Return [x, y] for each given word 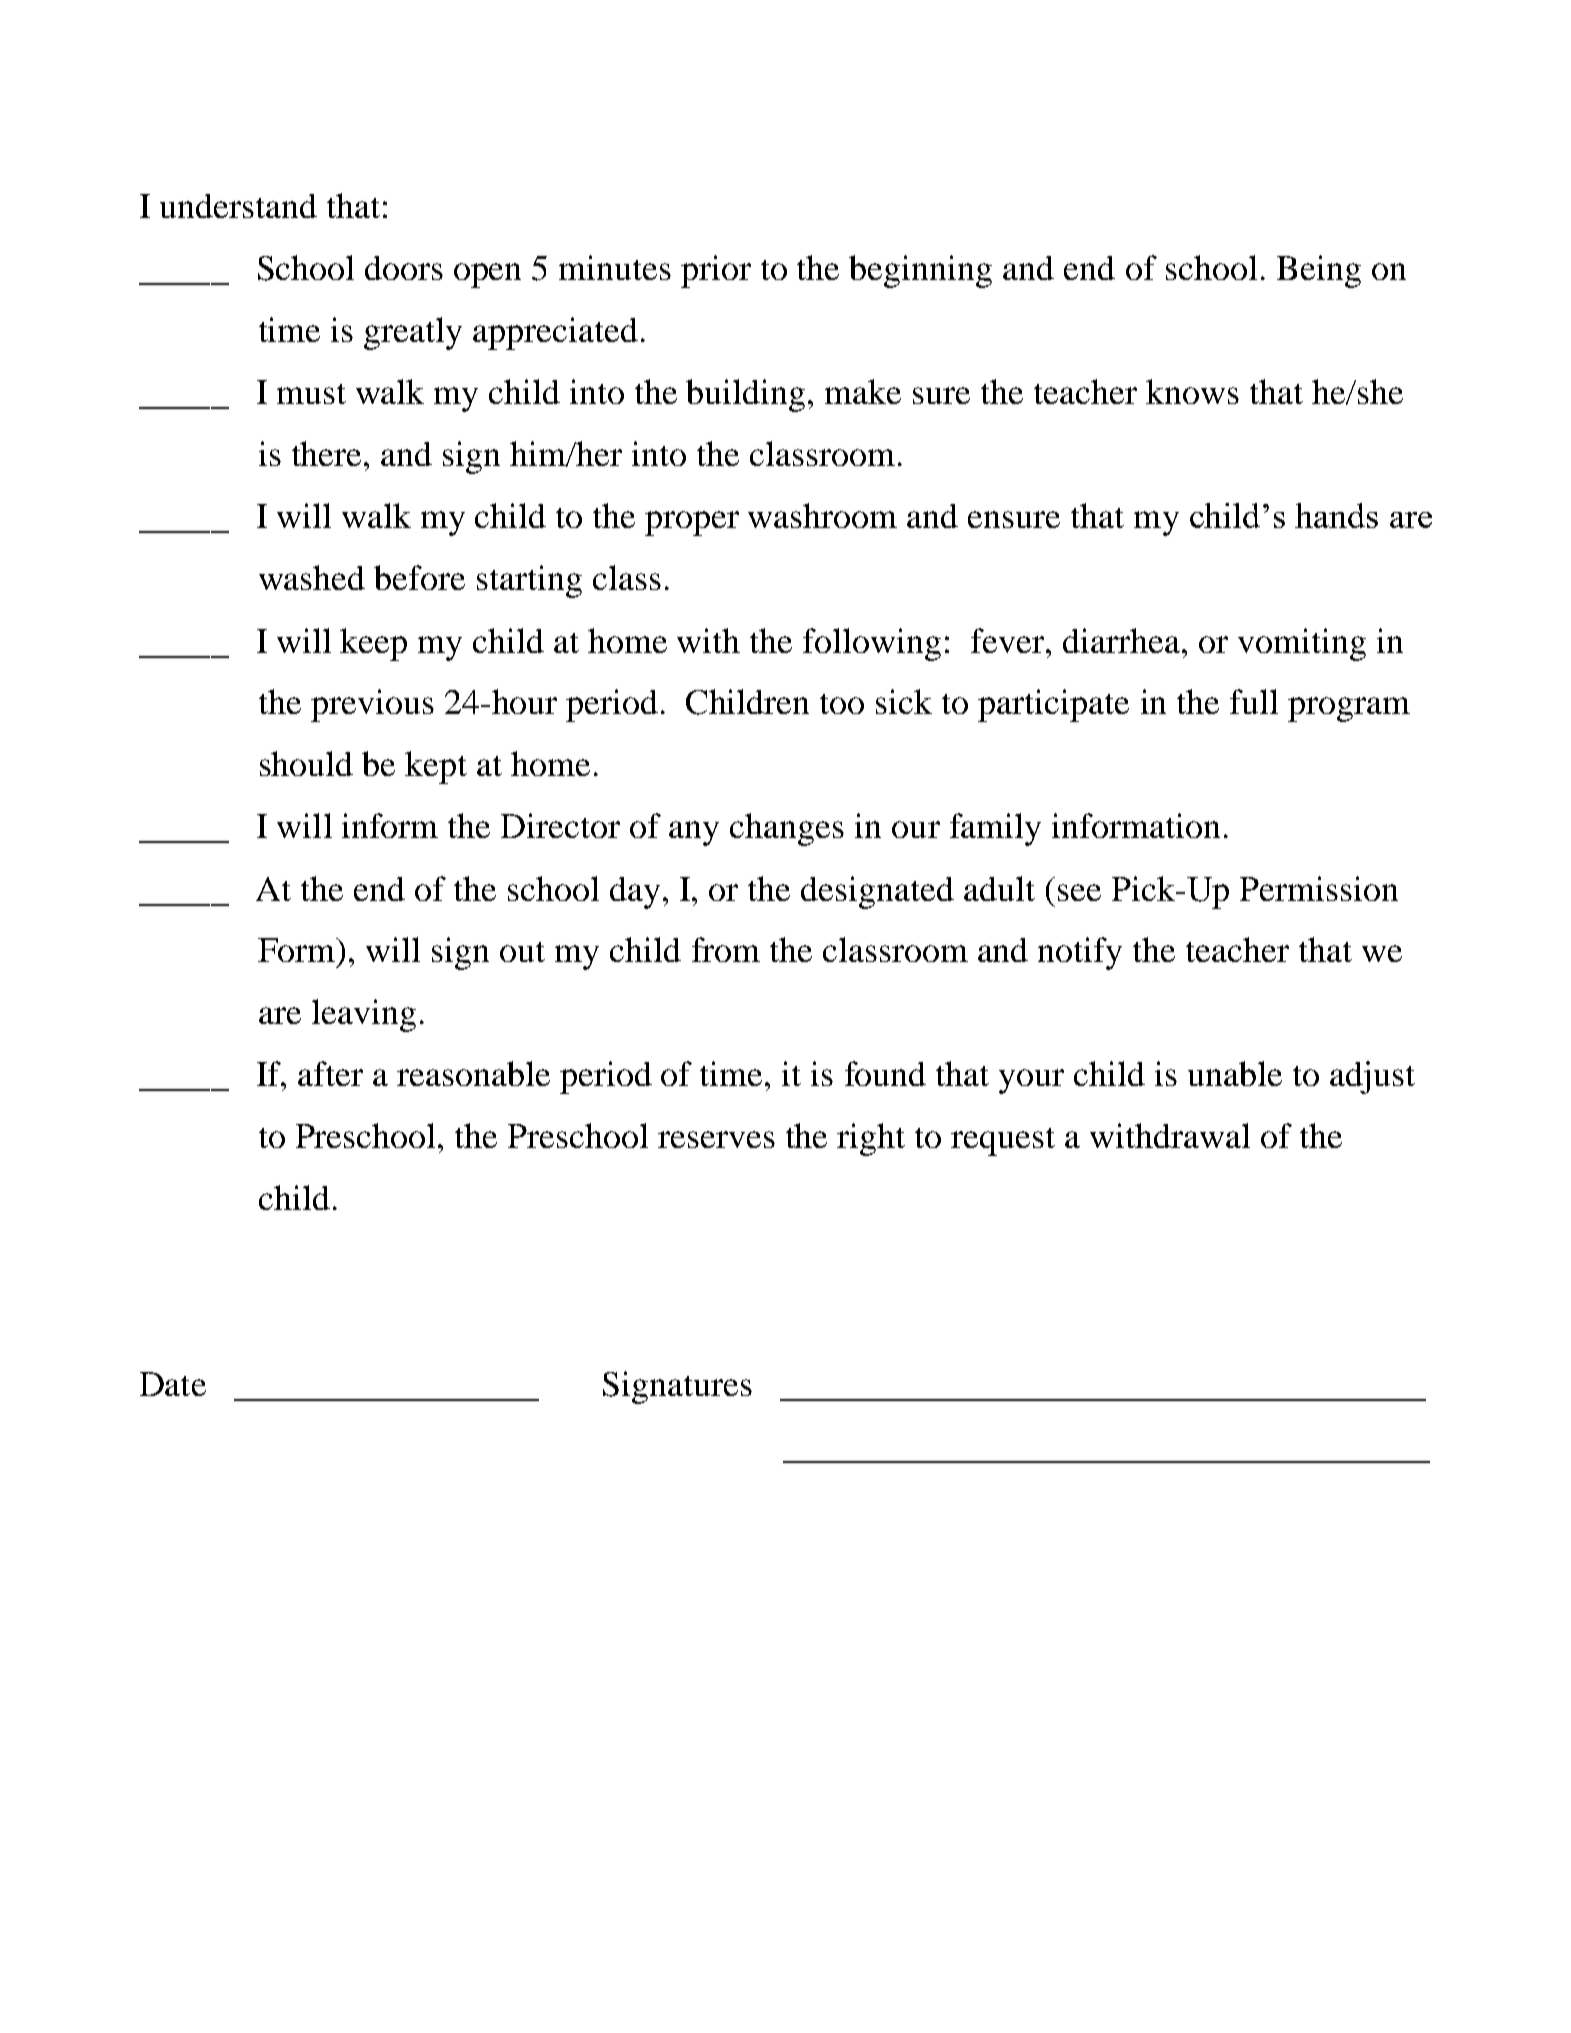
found [885, 1073]
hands [1336, 515]
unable [1235, 1073]
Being [1319, 271]
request [1003, 1142]
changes [787, 829]
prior [716, 271]
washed [312, 577]
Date [173, 1384]
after [330, 1073]
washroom [822, 515]
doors [404, 268]
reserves [716, 1139]
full [1254, 701]
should [306, 763]
